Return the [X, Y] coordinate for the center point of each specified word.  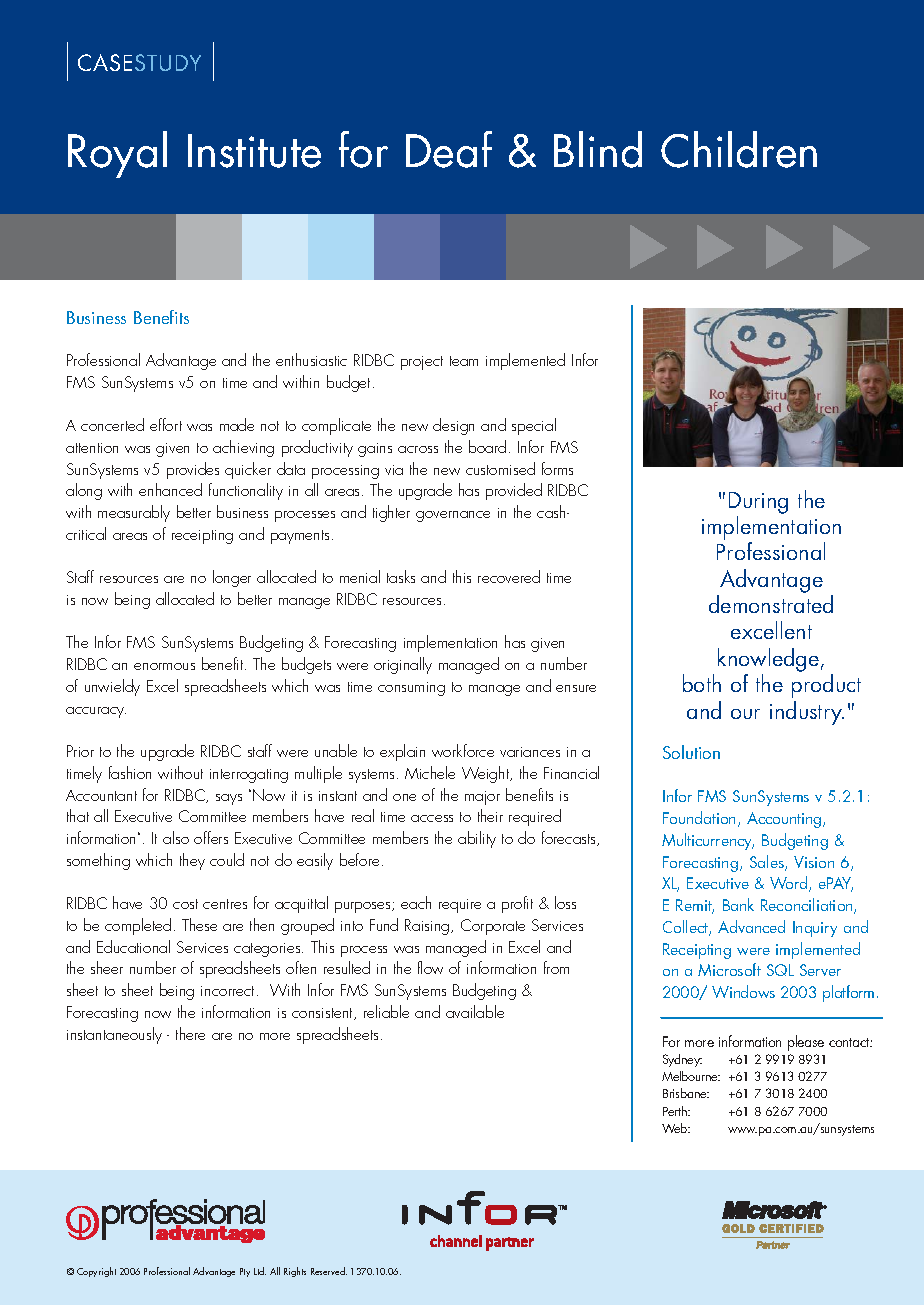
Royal [117, 154]
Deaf [449, 149]
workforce [463, 750]
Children [739, 149]
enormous [164, 666]
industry [807, 713]
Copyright [96, 1272]
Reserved [329, 1271]
